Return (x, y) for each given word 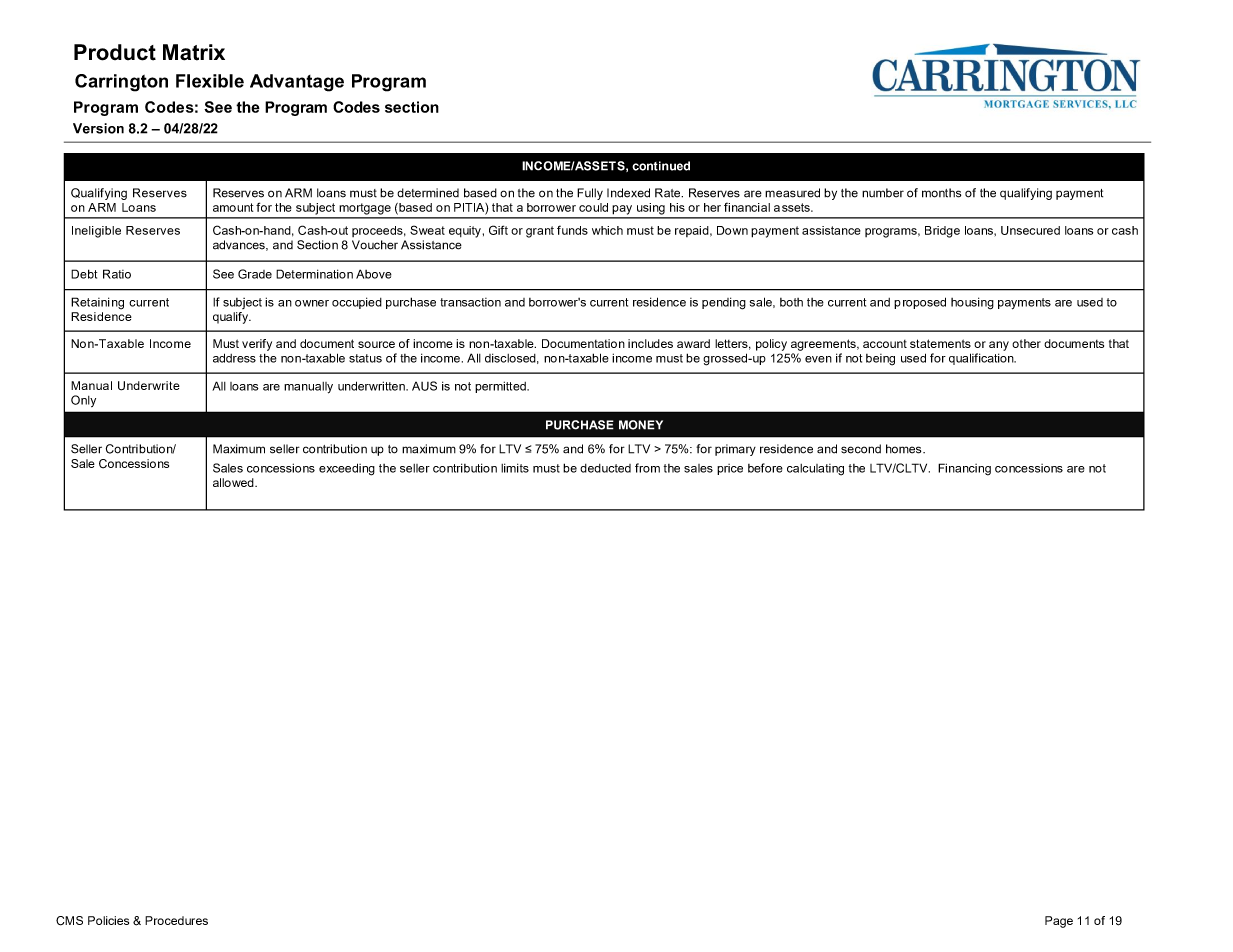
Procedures (176, 920)
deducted (605, 468)
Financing (964, 469)
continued (661, 166)
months (941, 193)
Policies (108, 920)
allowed (234, 482)
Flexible (210, 81)
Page (1059, 922)
